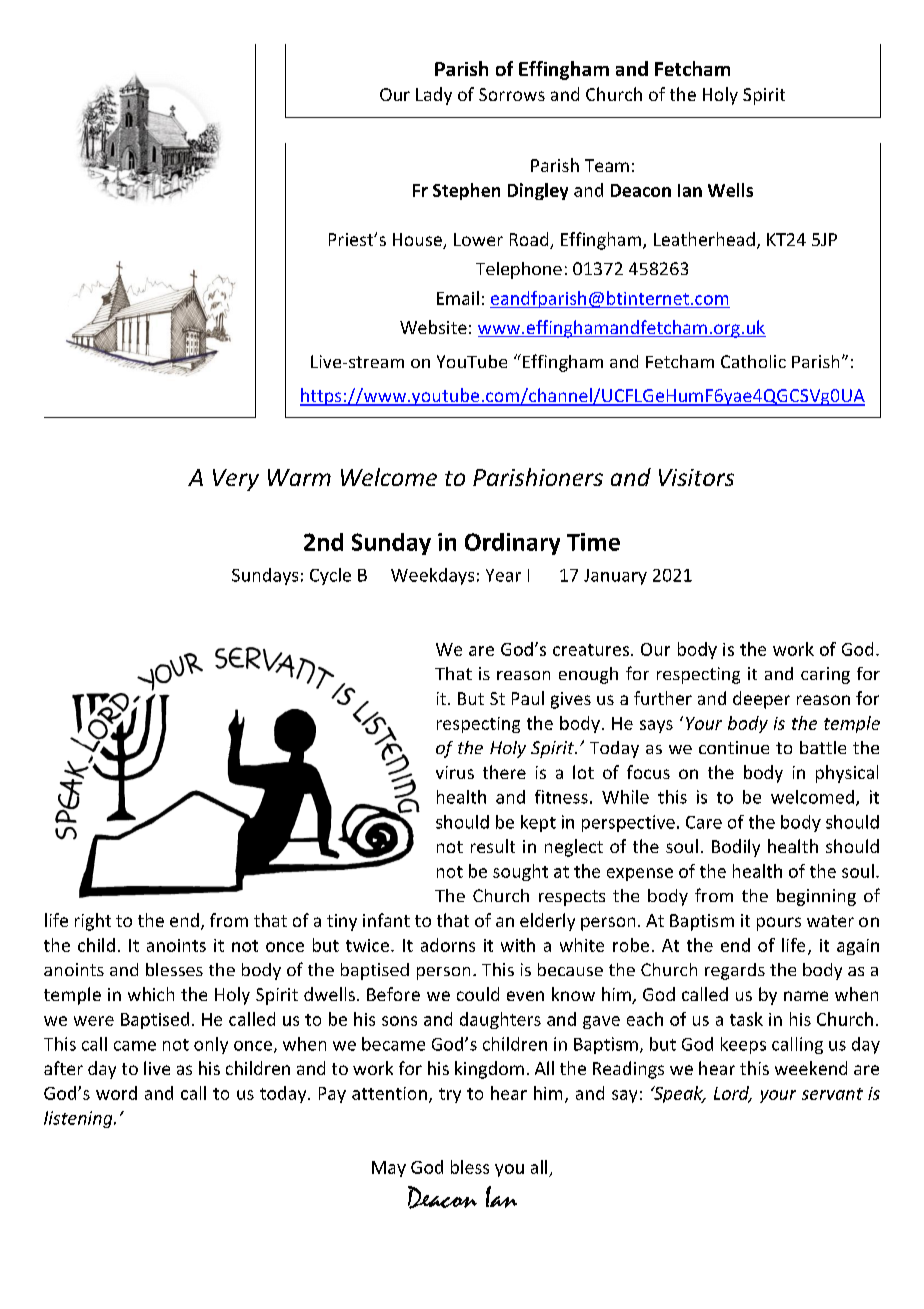 The image size is (924, 1309). Describe the element at coordinates (236, 480) in the screenshot. I see `Very` at that location.
